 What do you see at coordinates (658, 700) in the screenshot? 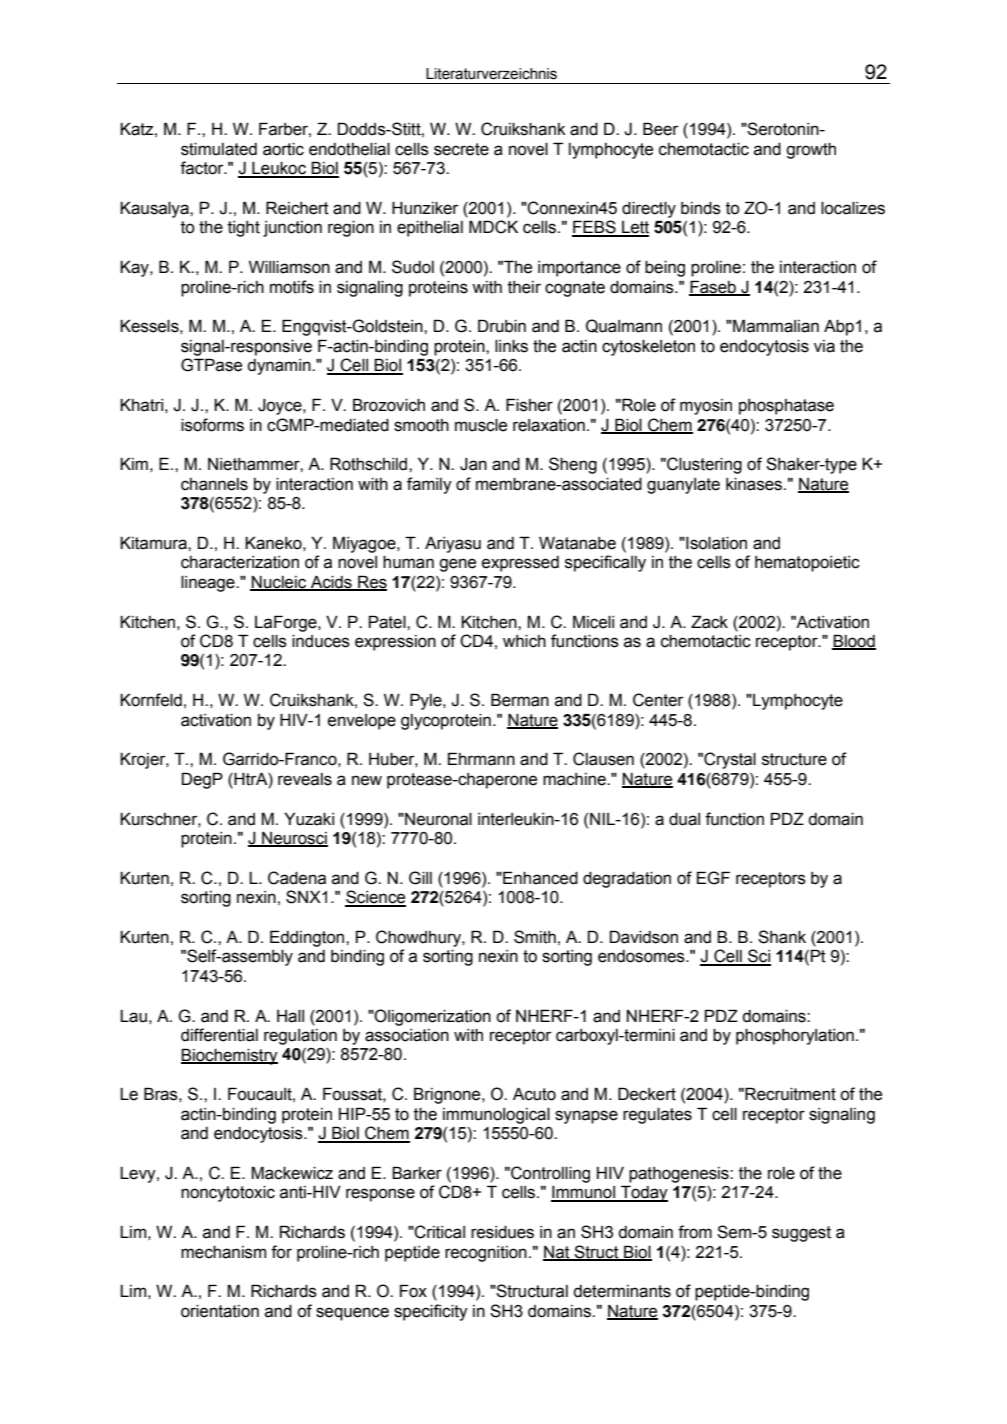
I see `Center` at bounding box center [658, 700].
